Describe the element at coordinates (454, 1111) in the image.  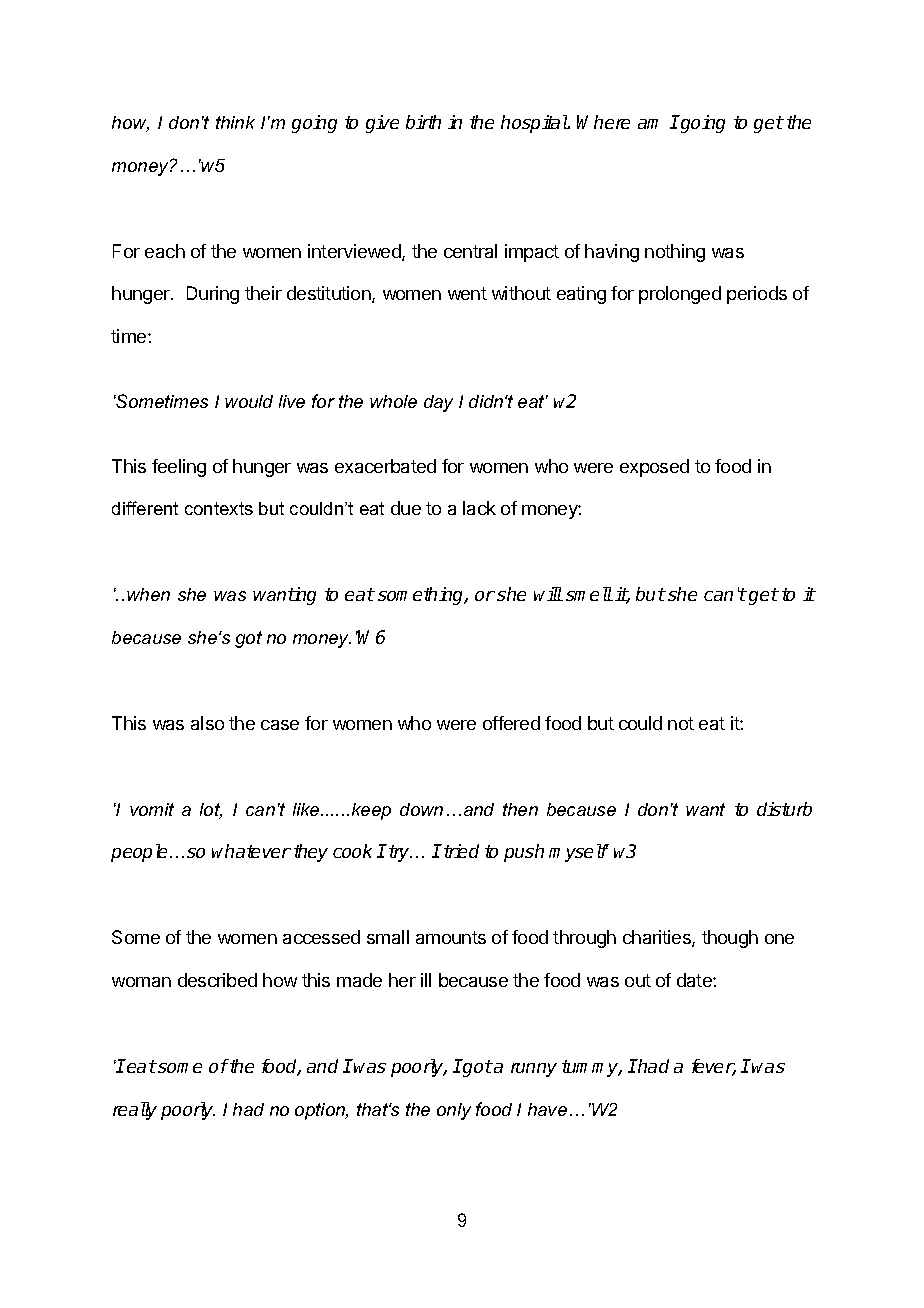
I see `only` at that location.
